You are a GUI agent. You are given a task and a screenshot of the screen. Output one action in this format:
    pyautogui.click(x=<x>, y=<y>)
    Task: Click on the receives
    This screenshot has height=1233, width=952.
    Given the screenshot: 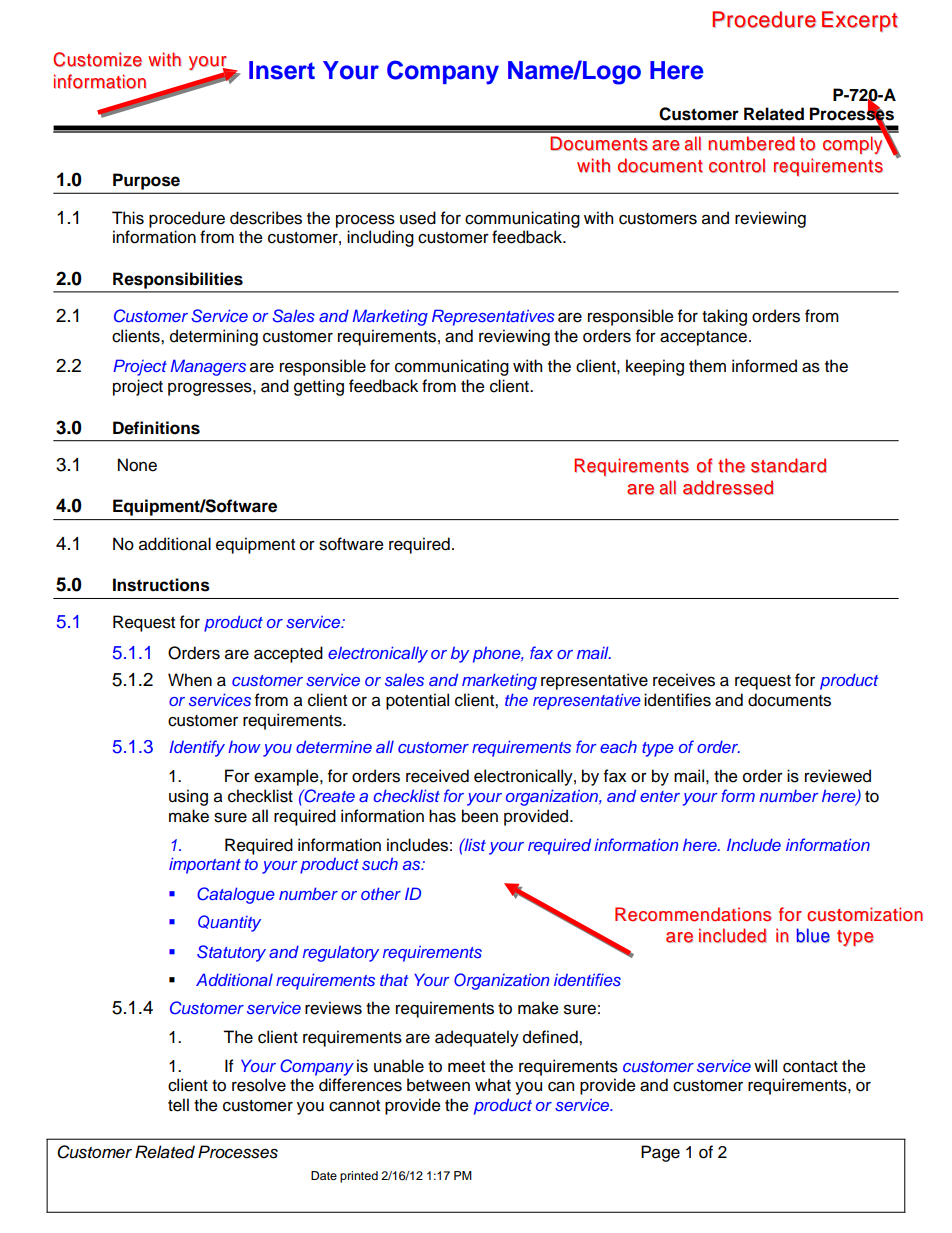 What is the action you would take?
    pyautogui.click(x=684, y=680)
